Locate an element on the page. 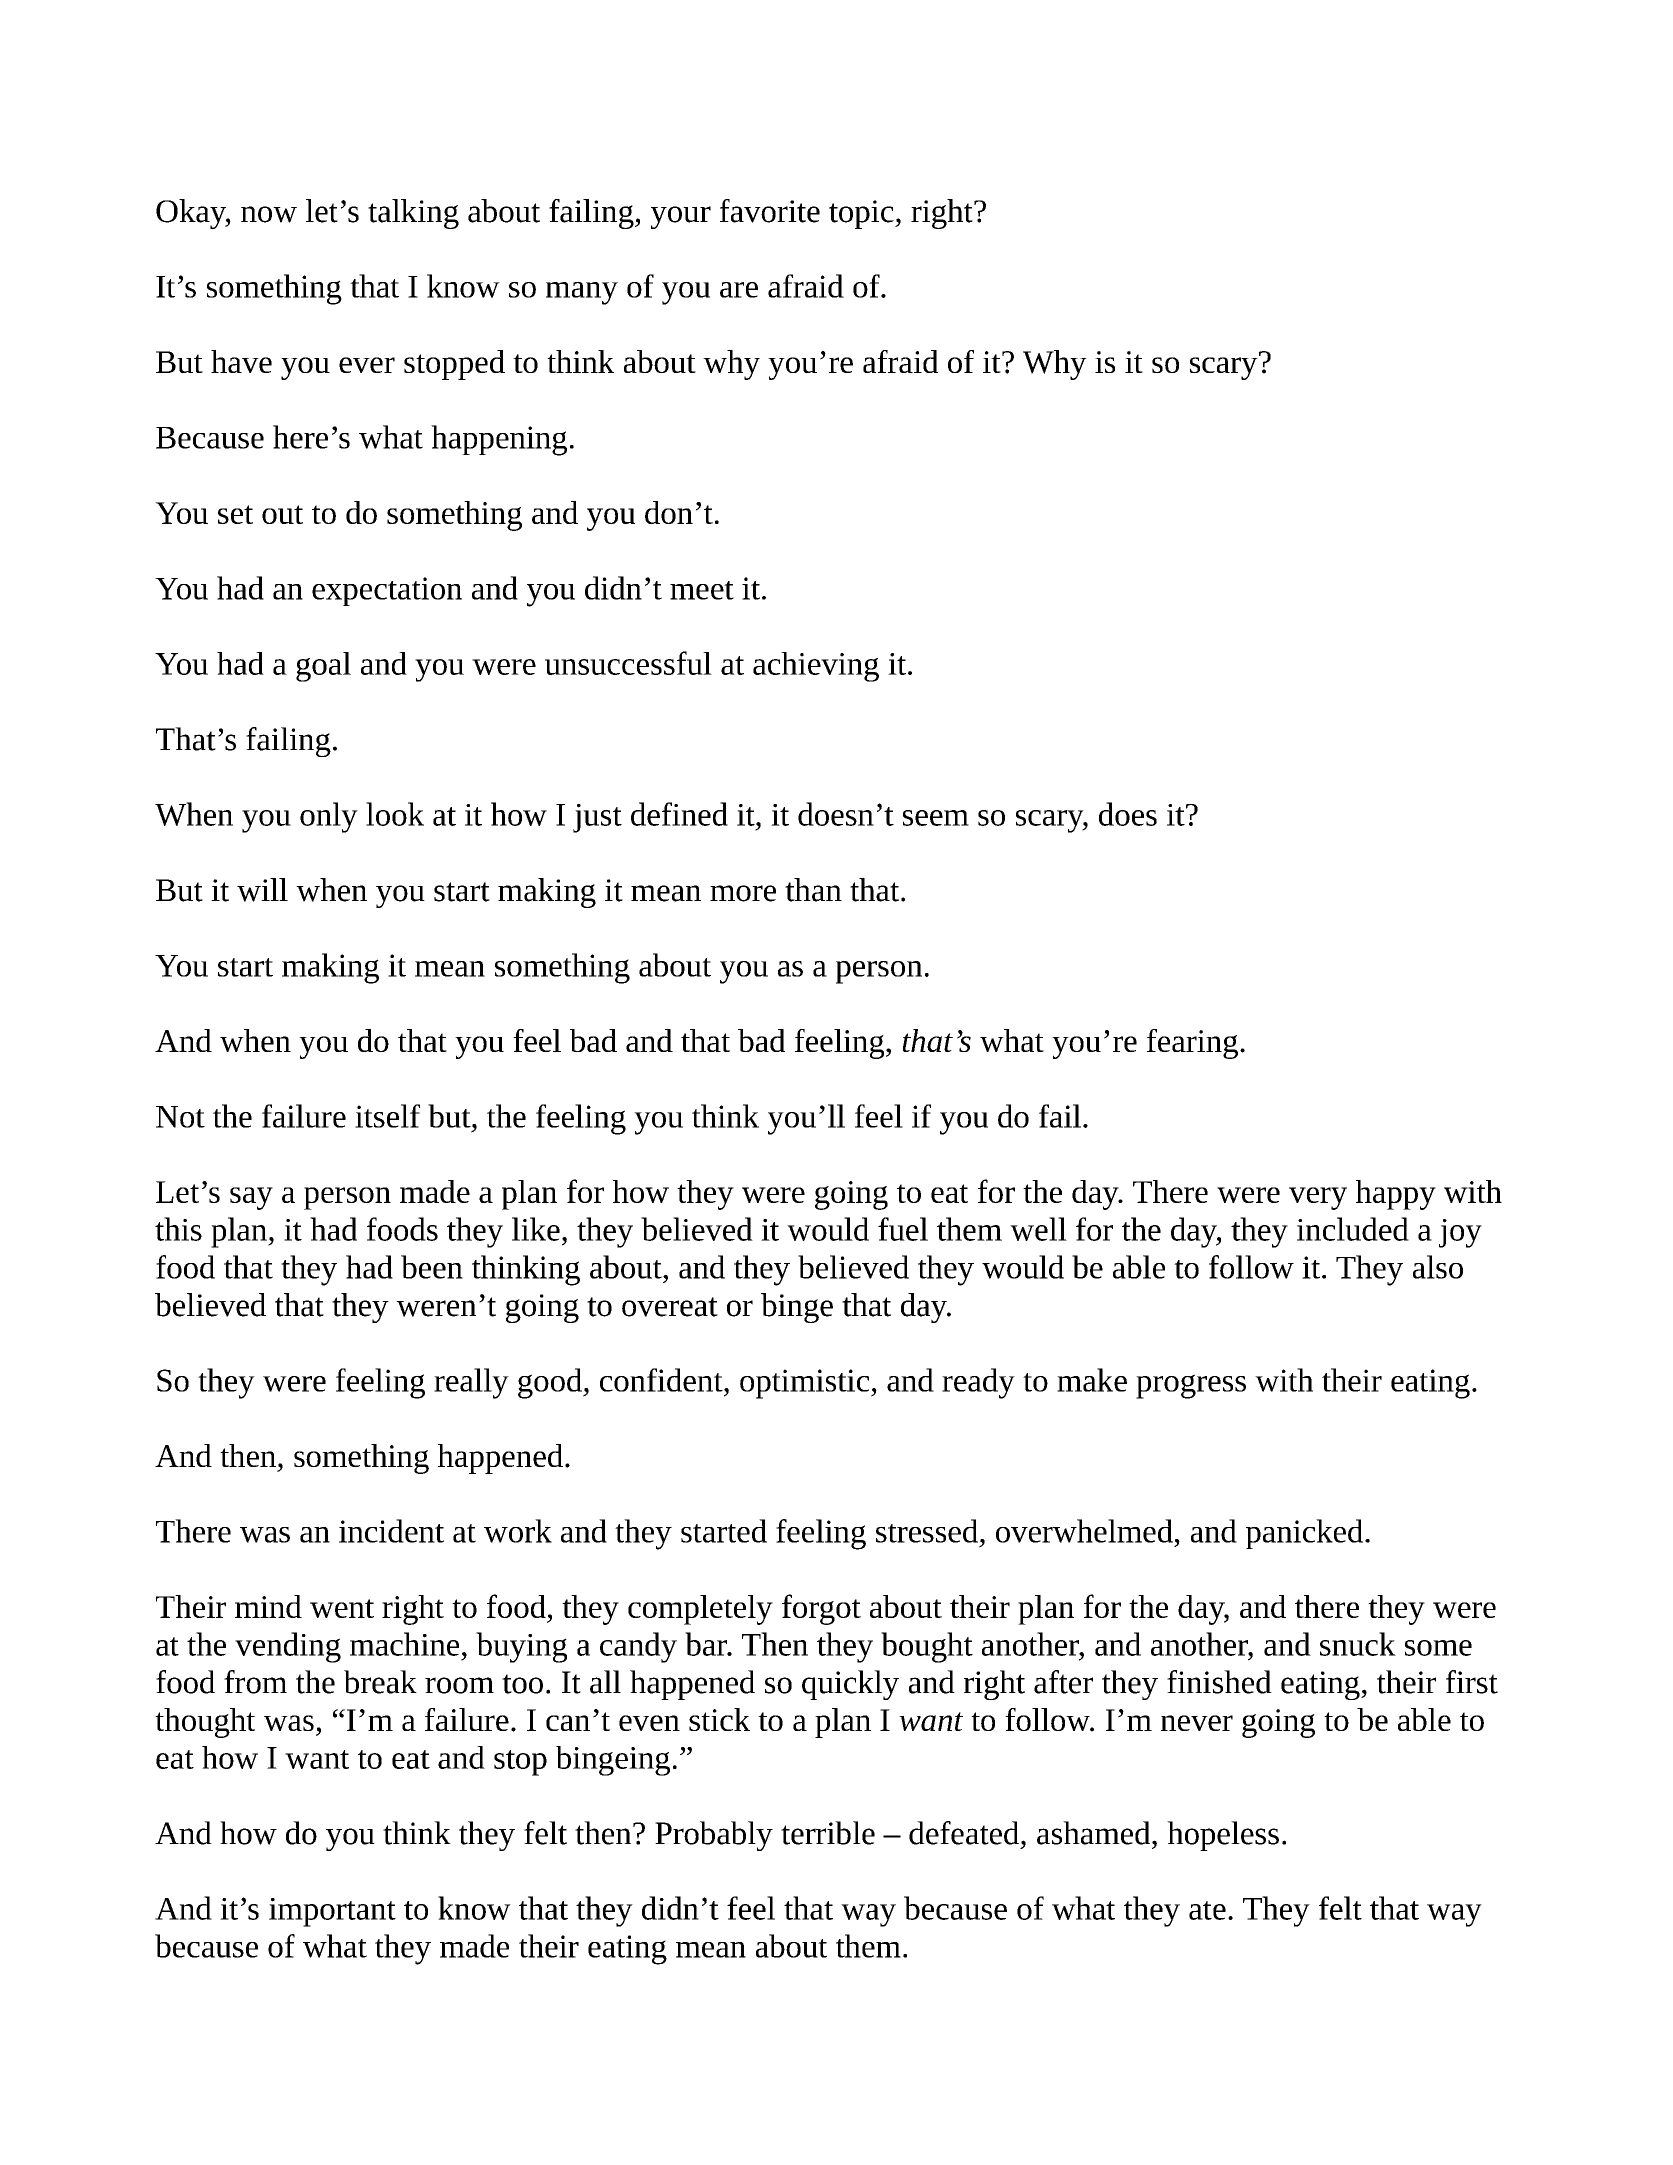 The image size is (1673, 2165). hopeless is located at coordinates (1223, 1836).
